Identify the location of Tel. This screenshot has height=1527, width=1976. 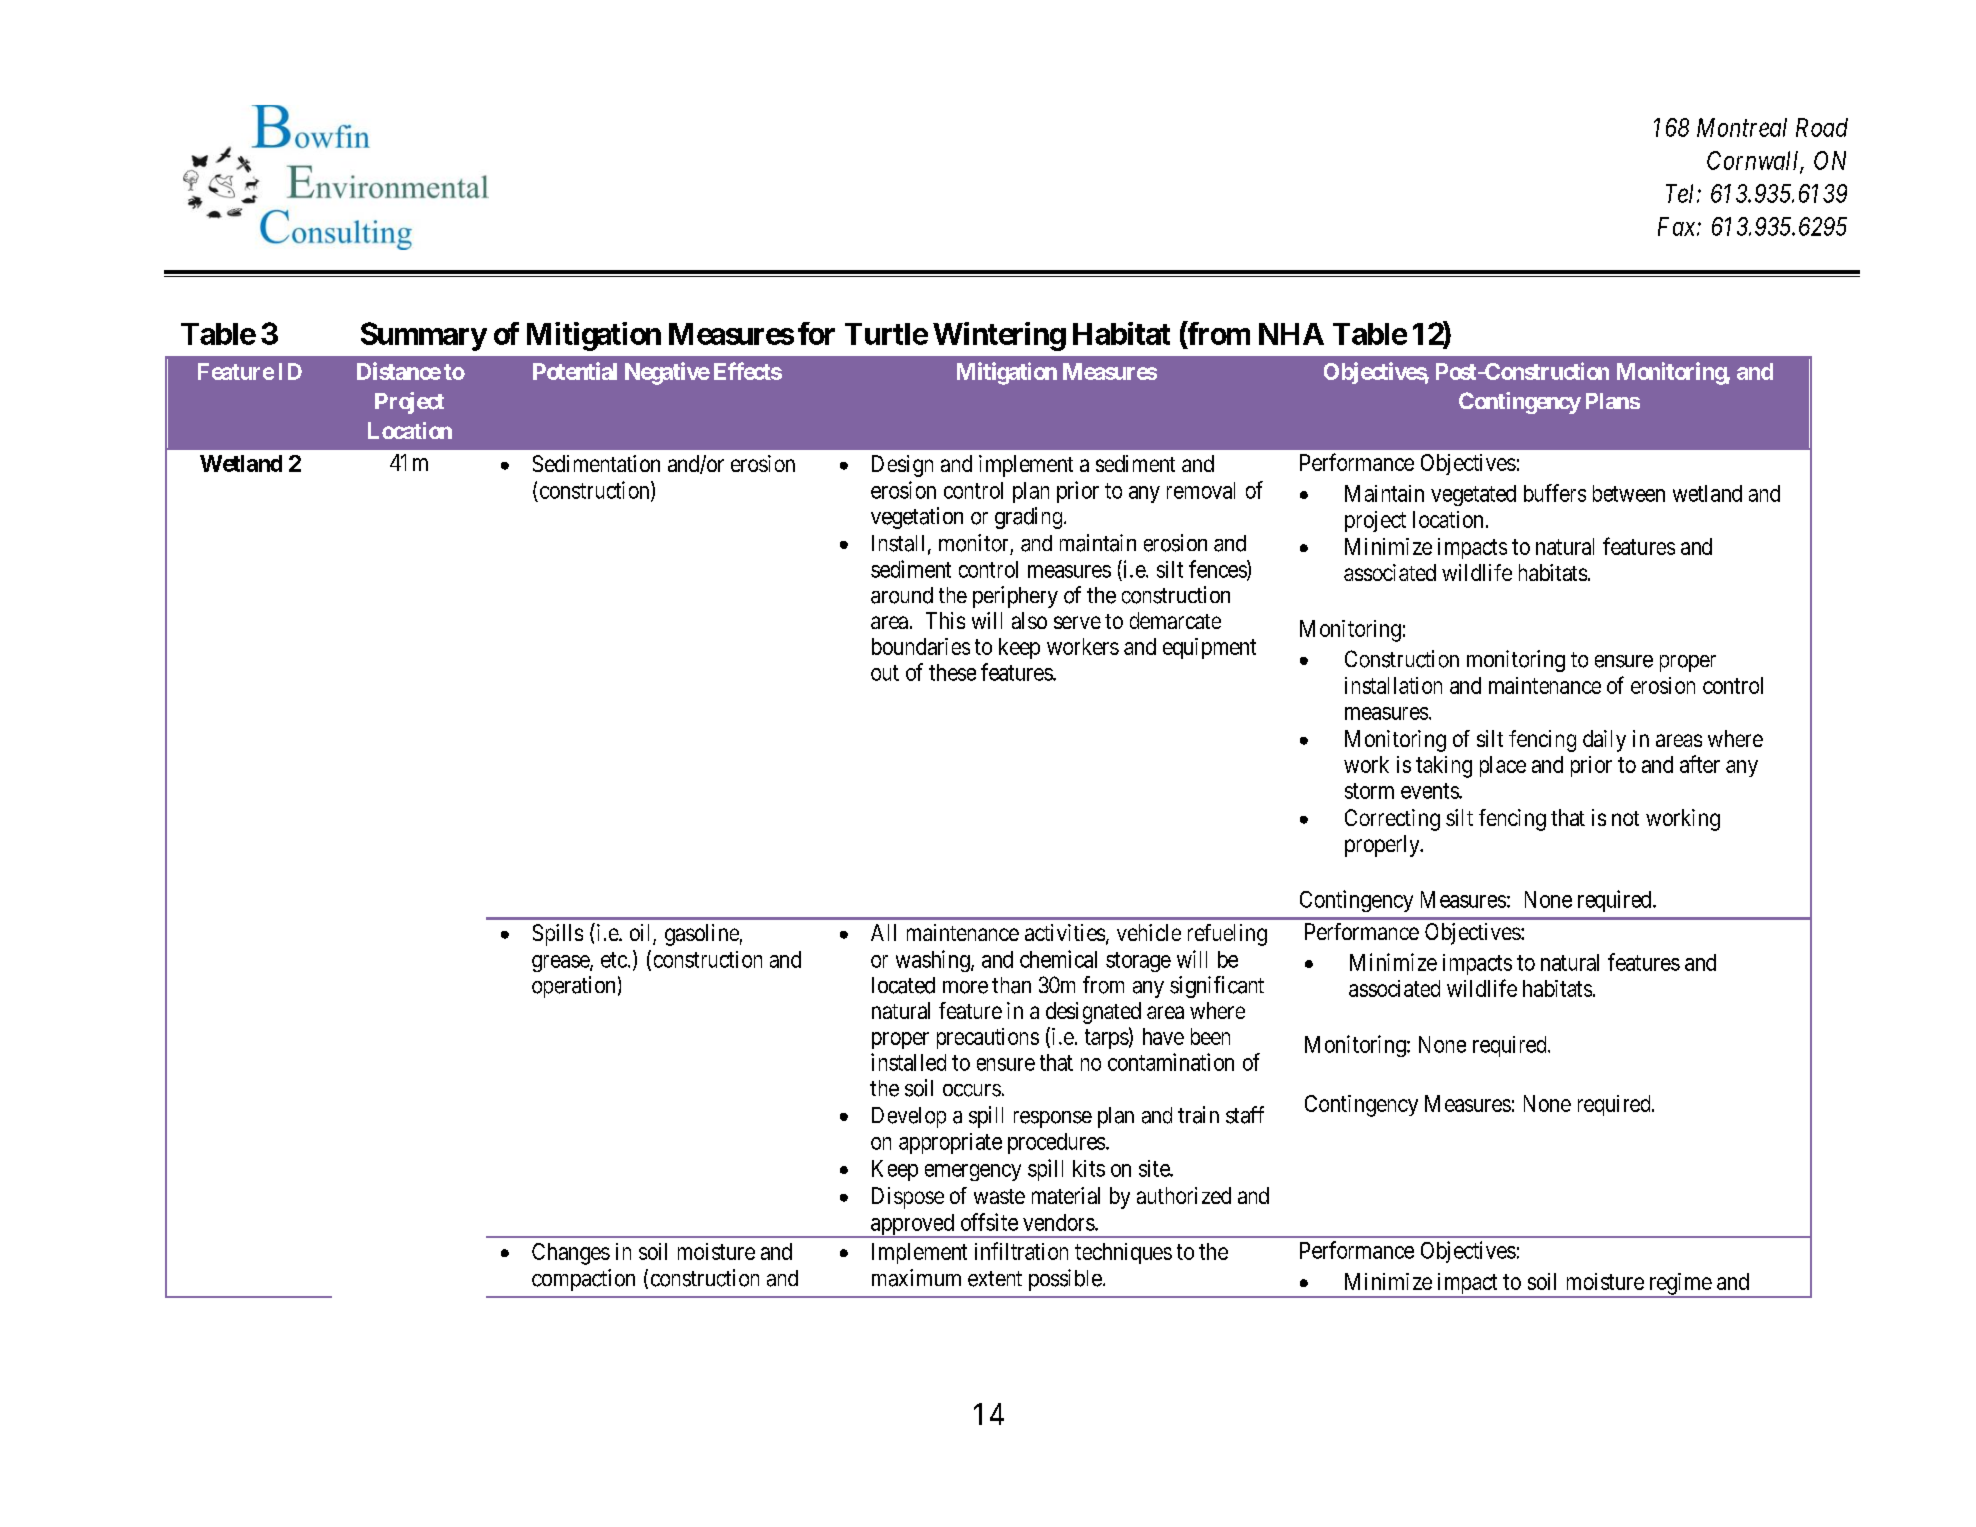
(1682, 193).
